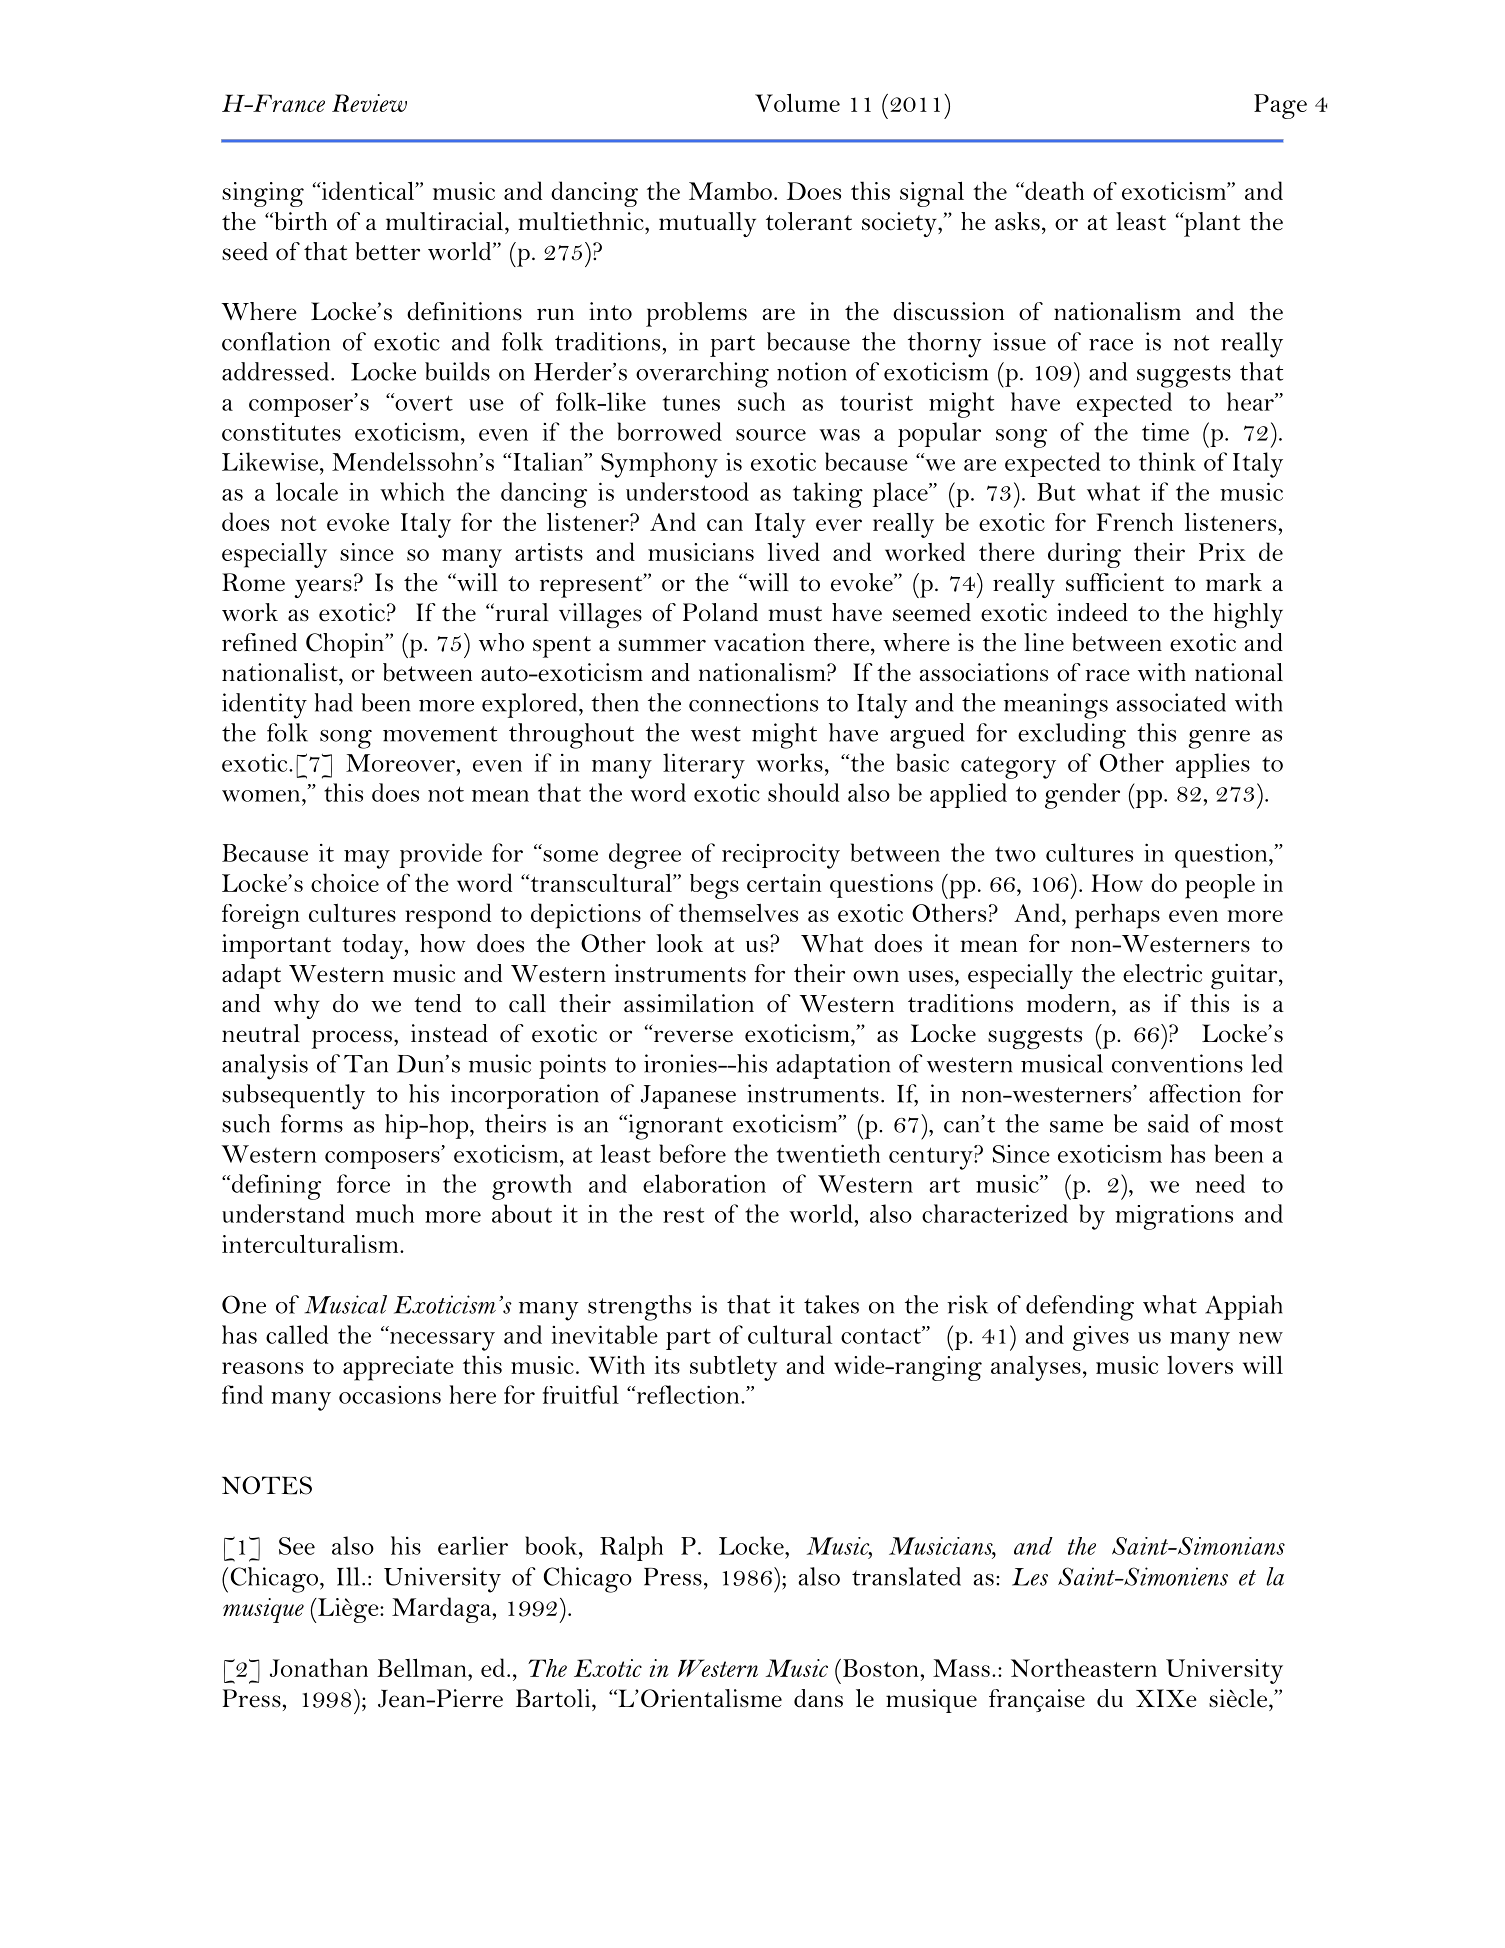  Describe the element at coordinates (369, 103) in the image. I see `Review` at that location.
